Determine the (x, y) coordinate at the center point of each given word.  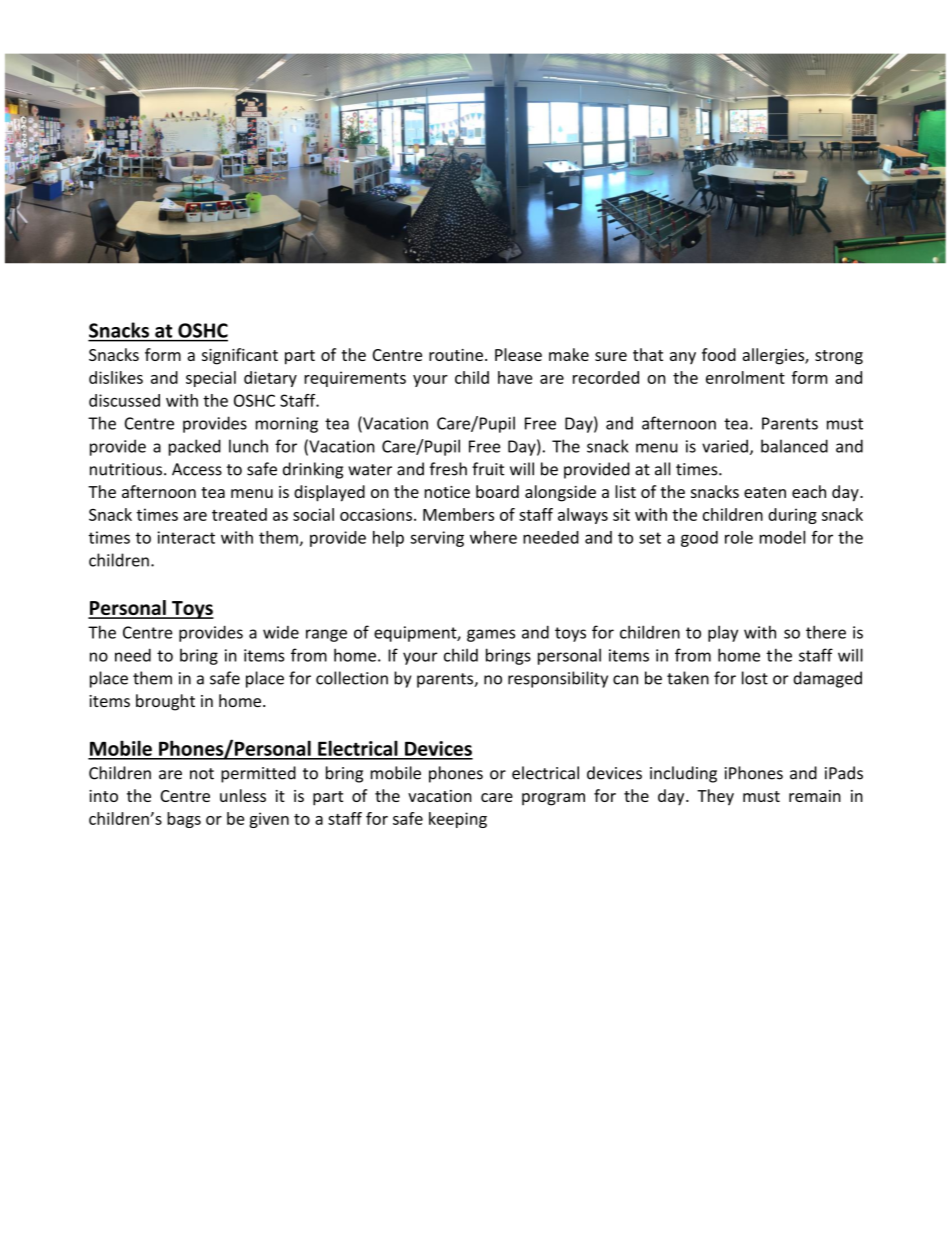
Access (197, 469)
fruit (488, 469)
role (739, 537)
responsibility (558, 679)
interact (186, 537)
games (491, 635)
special (211, 379)
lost (755, 678)
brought (165, 702)
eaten (765, 492)
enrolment (745, 377)
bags (184, 820)
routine (456, 355)
